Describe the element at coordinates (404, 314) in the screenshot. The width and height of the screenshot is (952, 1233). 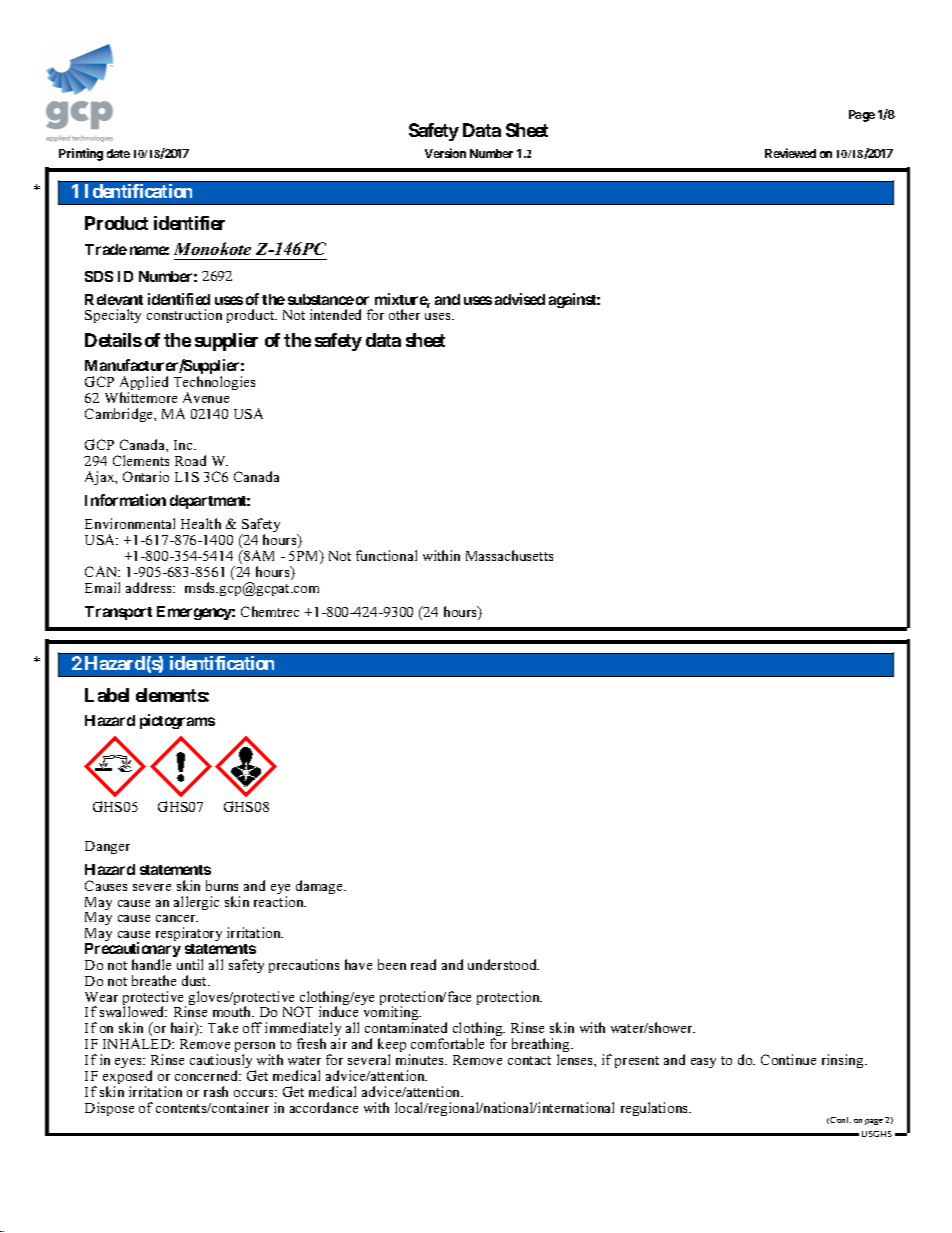
I see `other` at that location.
